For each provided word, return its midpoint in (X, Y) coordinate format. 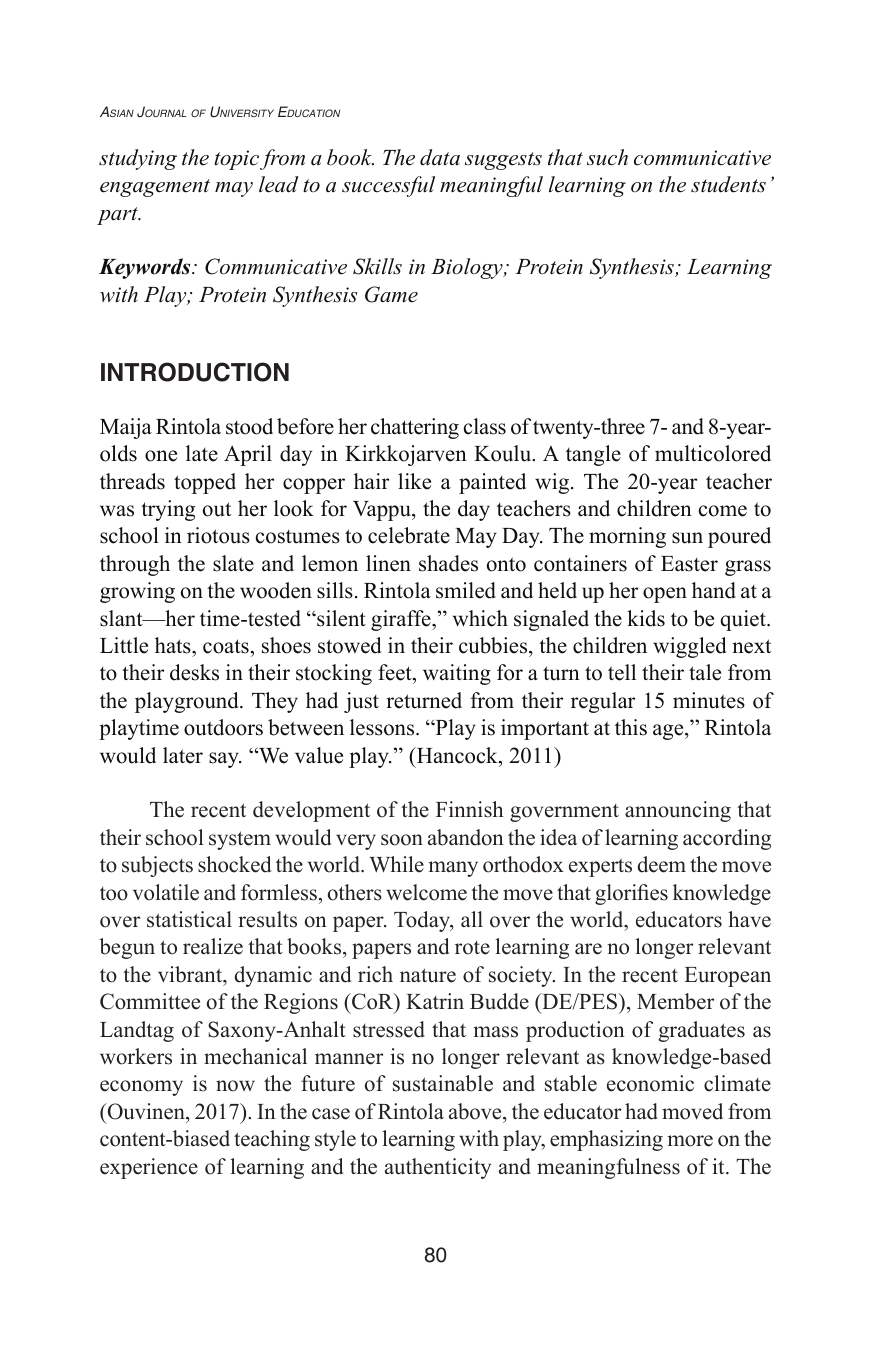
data (440, 157)
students (728, 184)
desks (194, 672)
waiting (457, 674)
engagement (155, 188)
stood (249, 426)
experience (149, 1168)
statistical (189, 919)
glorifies (631, 894)
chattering (415, 428)
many (453, 869)
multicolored (713, 453)
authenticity (438, 1168)
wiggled (689, 647)
